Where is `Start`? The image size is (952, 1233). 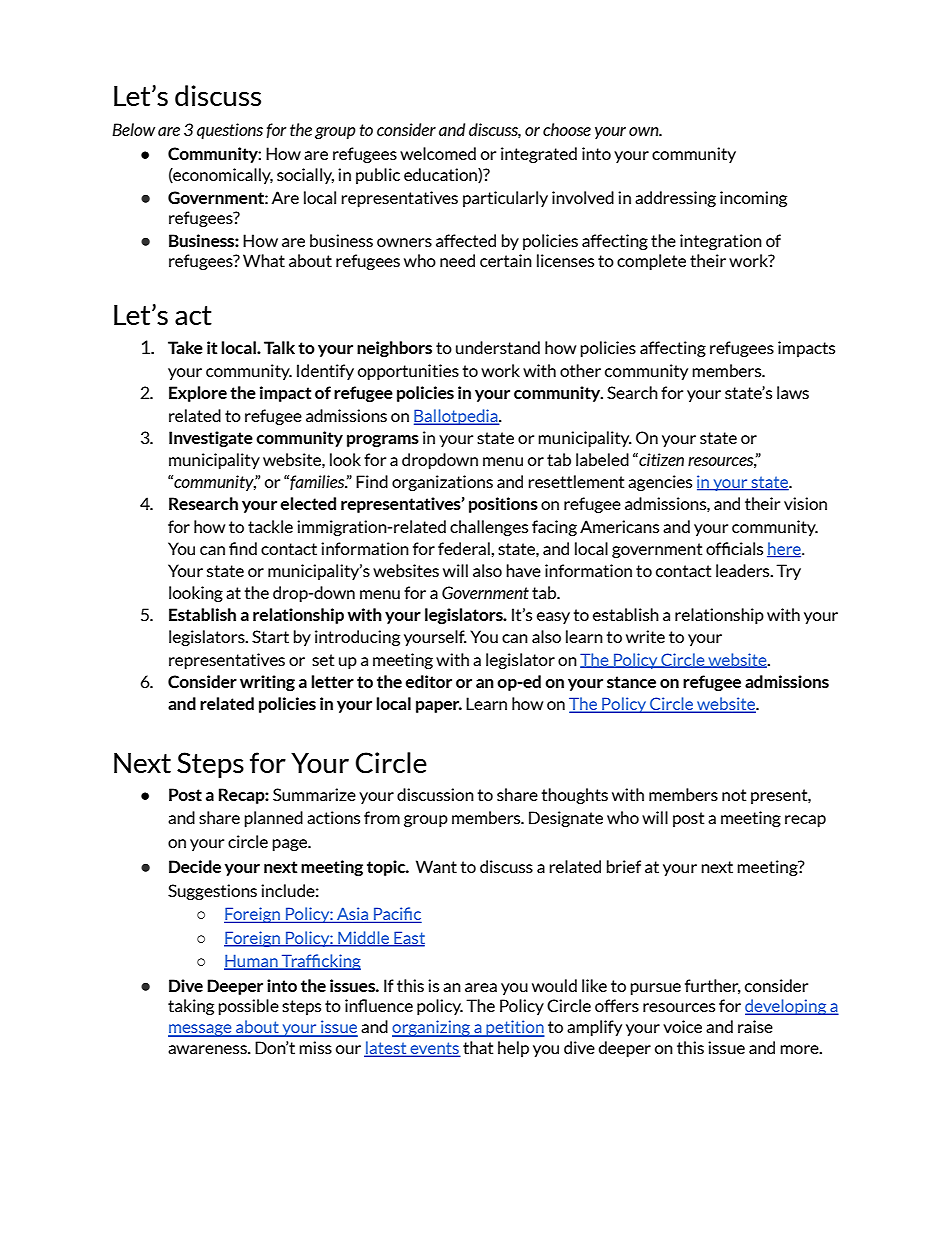 Start is located at coordinates (270, 636).
